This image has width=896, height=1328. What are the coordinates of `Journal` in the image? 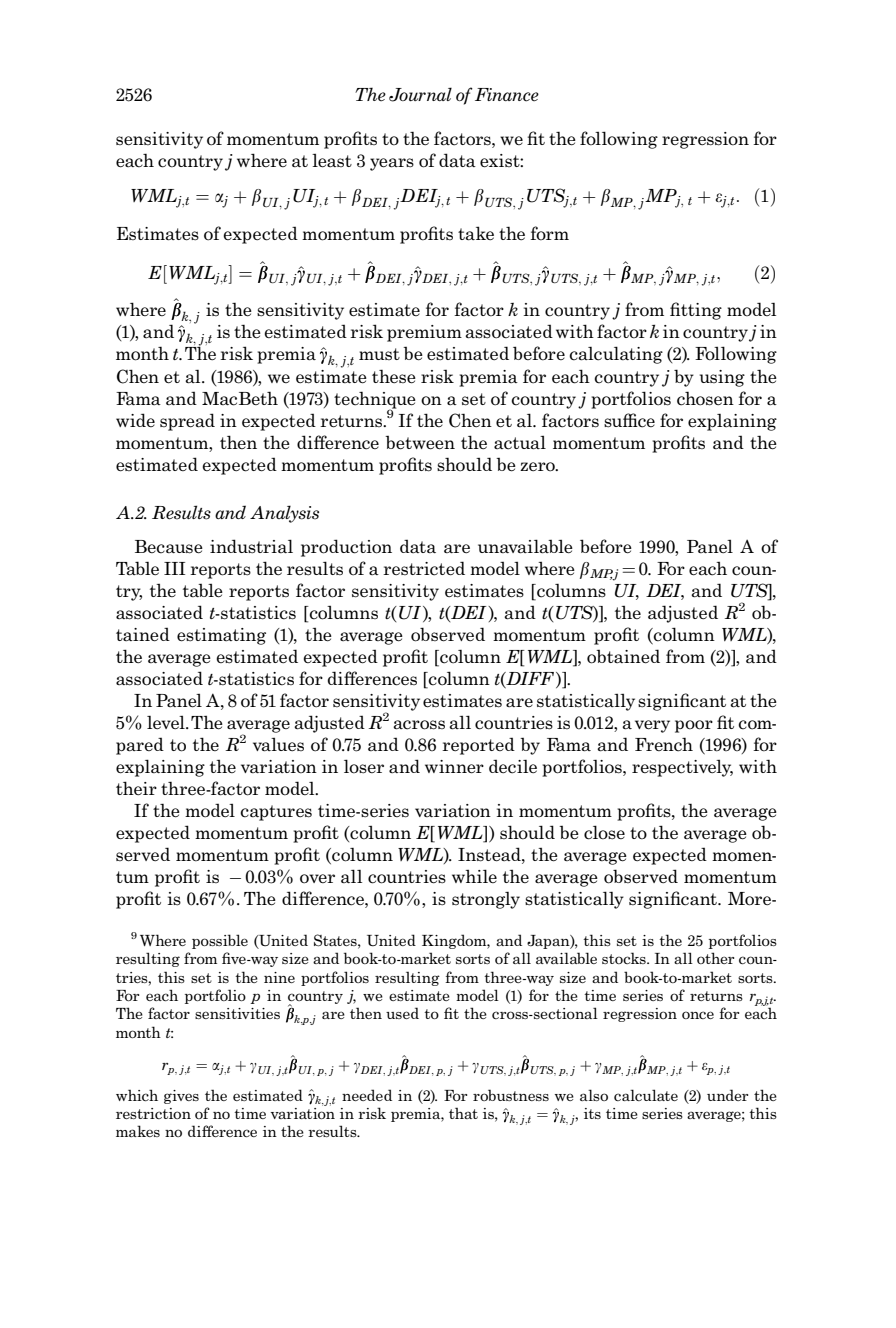 It's located at (420, 94).
